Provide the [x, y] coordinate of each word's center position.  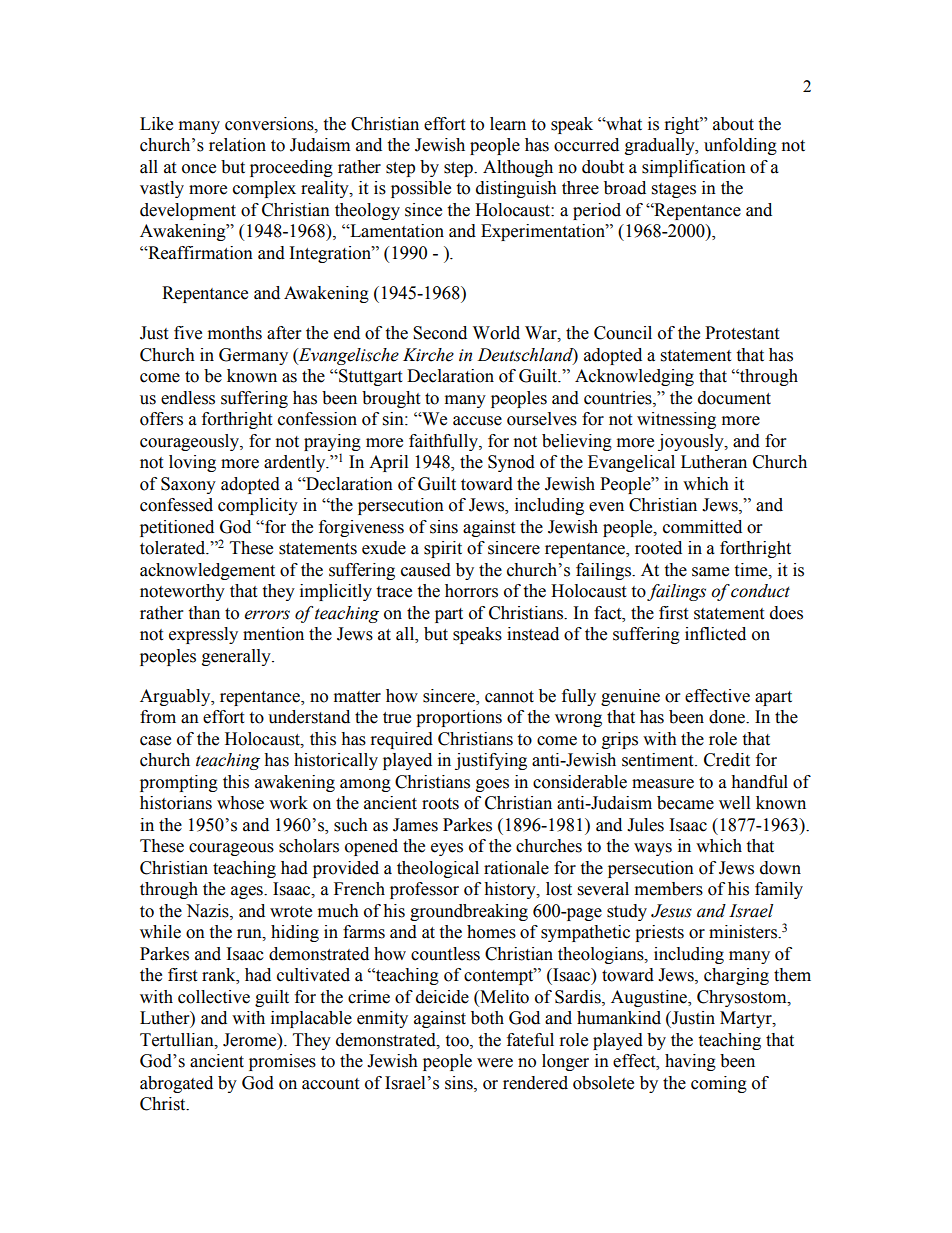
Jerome [251, 1040]
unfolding [740, 146]
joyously [692, 442]
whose [240, 803]
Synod [511, 463]
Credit [727, 760]
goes [492, 785]
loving [192, 463]
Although [518, 168]
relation [237, 145]
